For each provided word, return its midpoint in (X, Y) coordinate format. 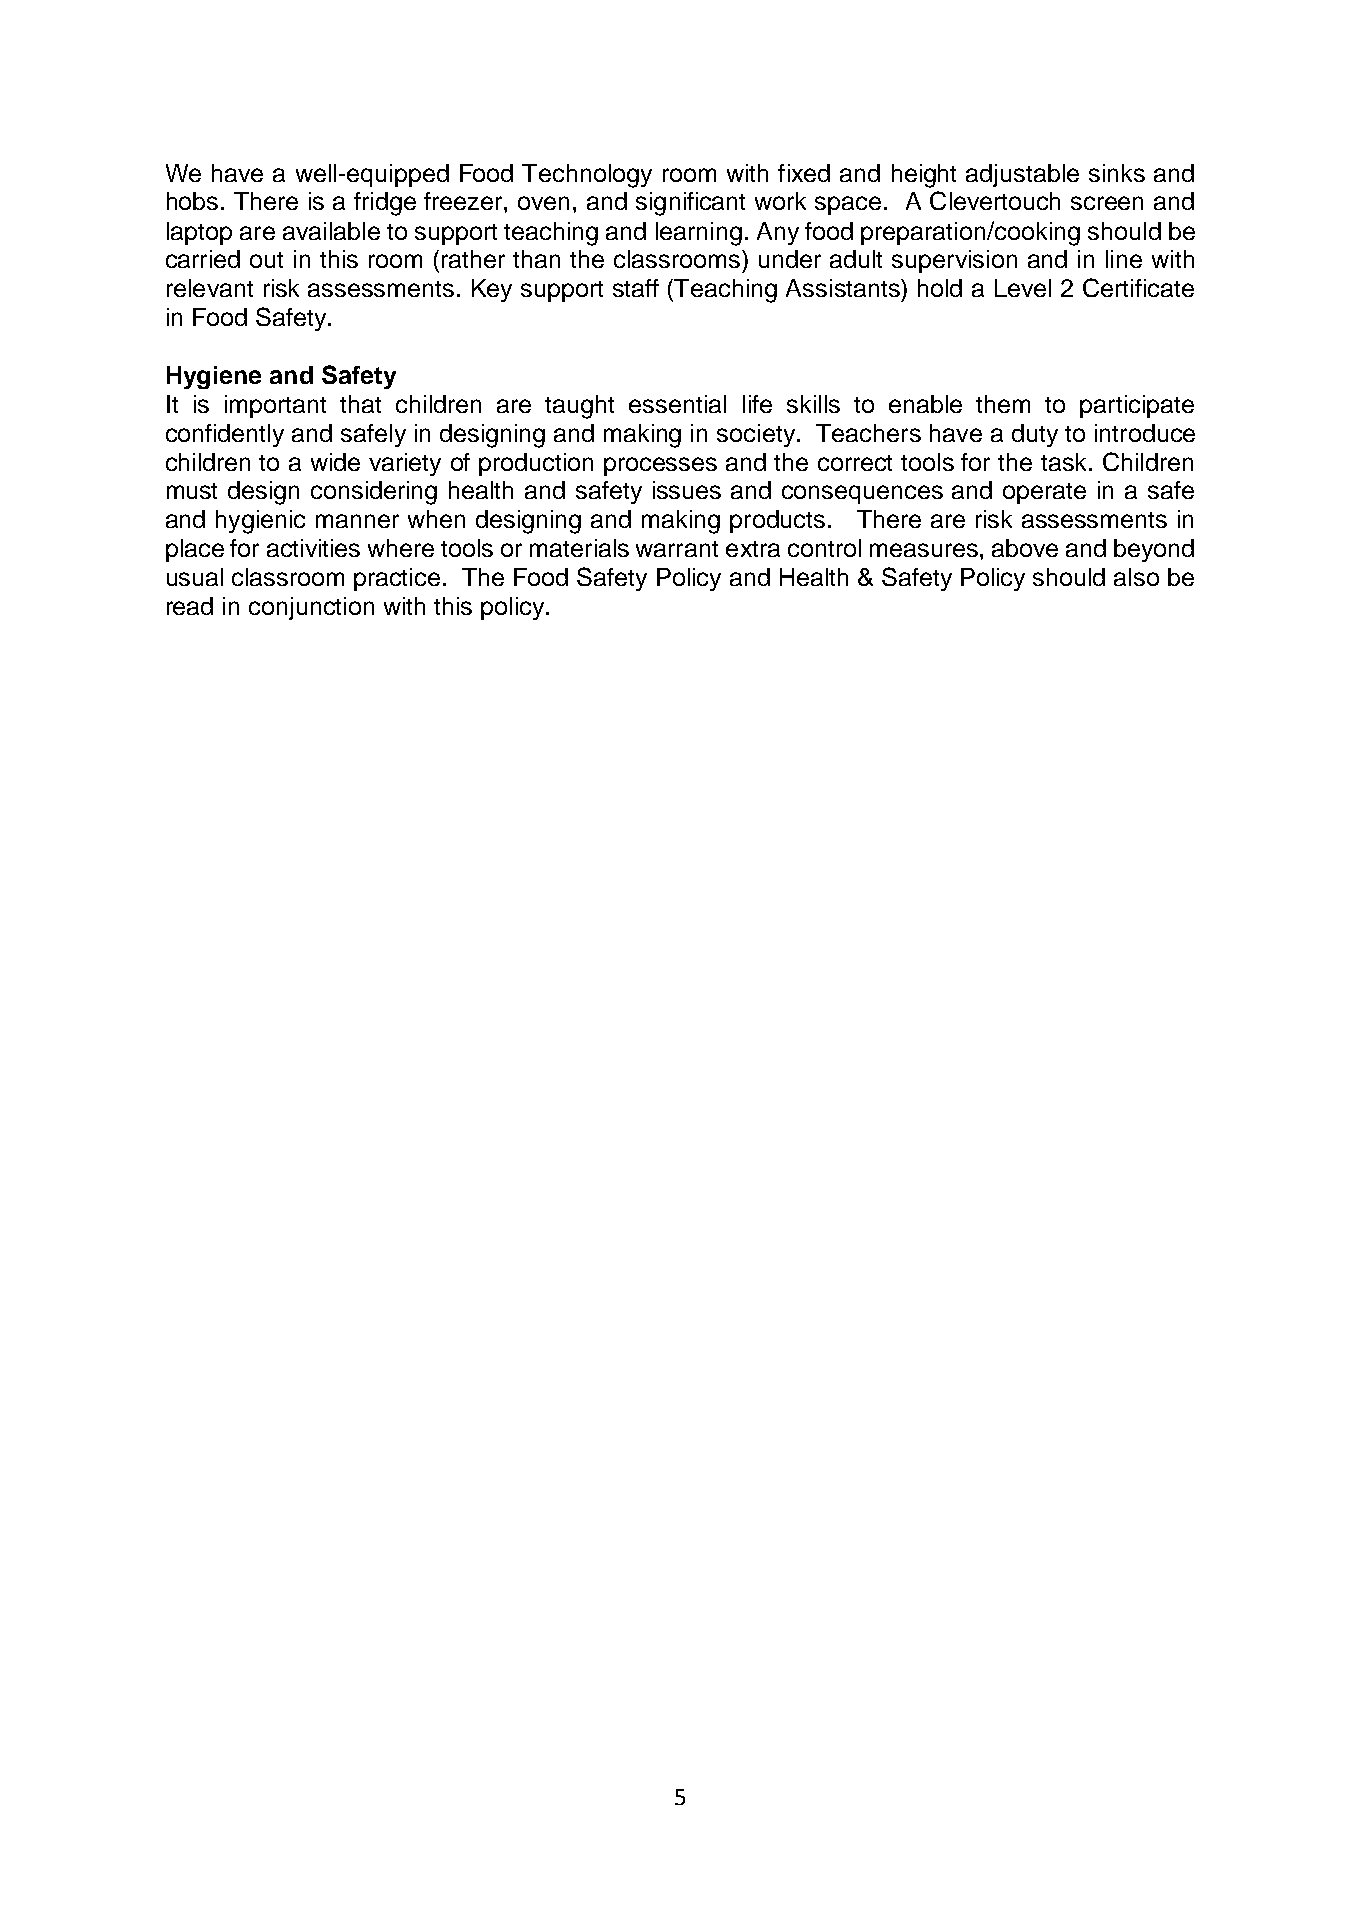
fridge (385, 204)
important (275, 406)
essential (677, 404)
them (1003, 404)
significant (690, 204)
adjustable (1022, 175)
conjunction (311, 608)
